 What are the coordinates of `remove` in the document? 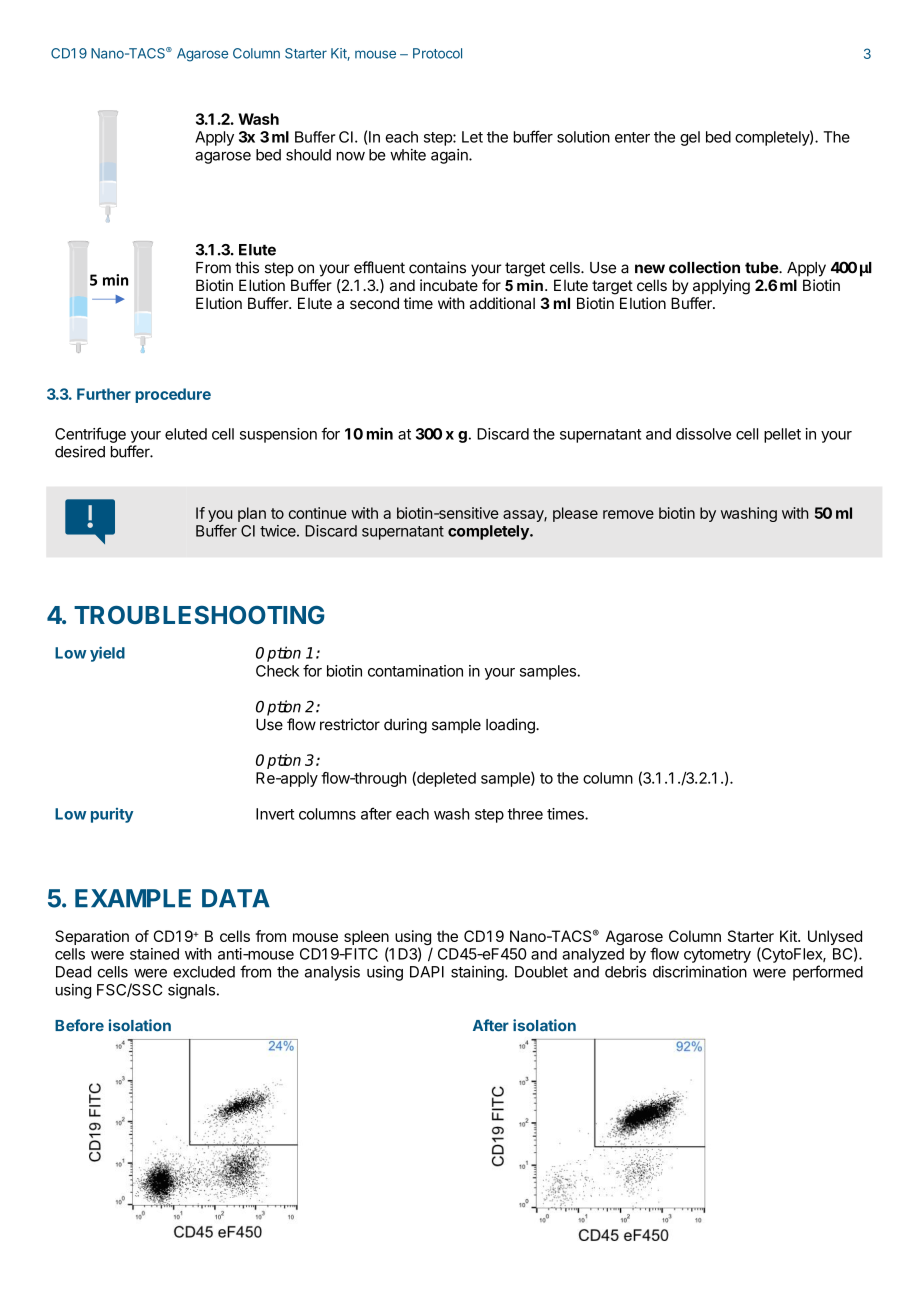 It's located at (628, 514).
